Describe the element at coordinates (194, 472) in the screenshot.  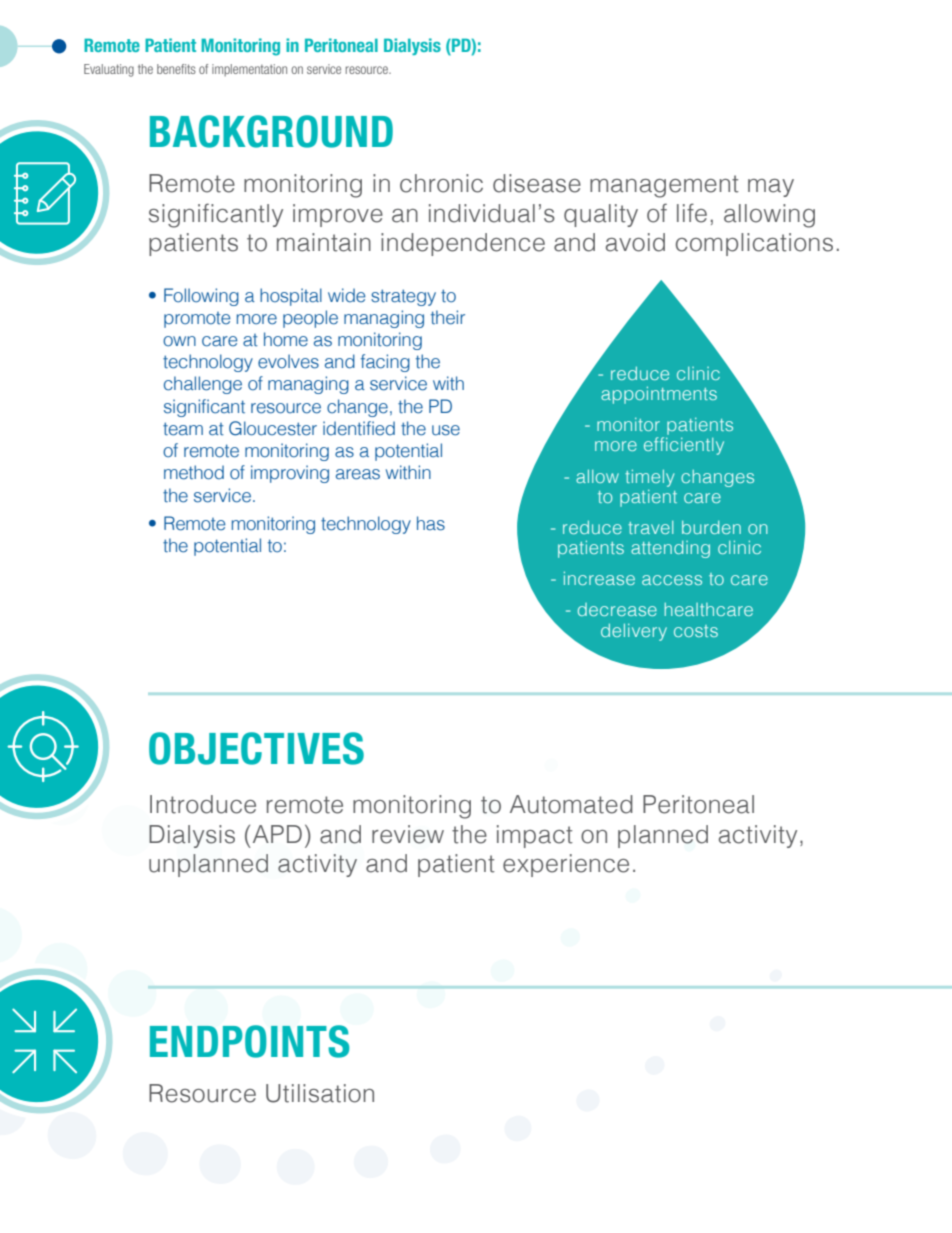
I see `method` at that location.
